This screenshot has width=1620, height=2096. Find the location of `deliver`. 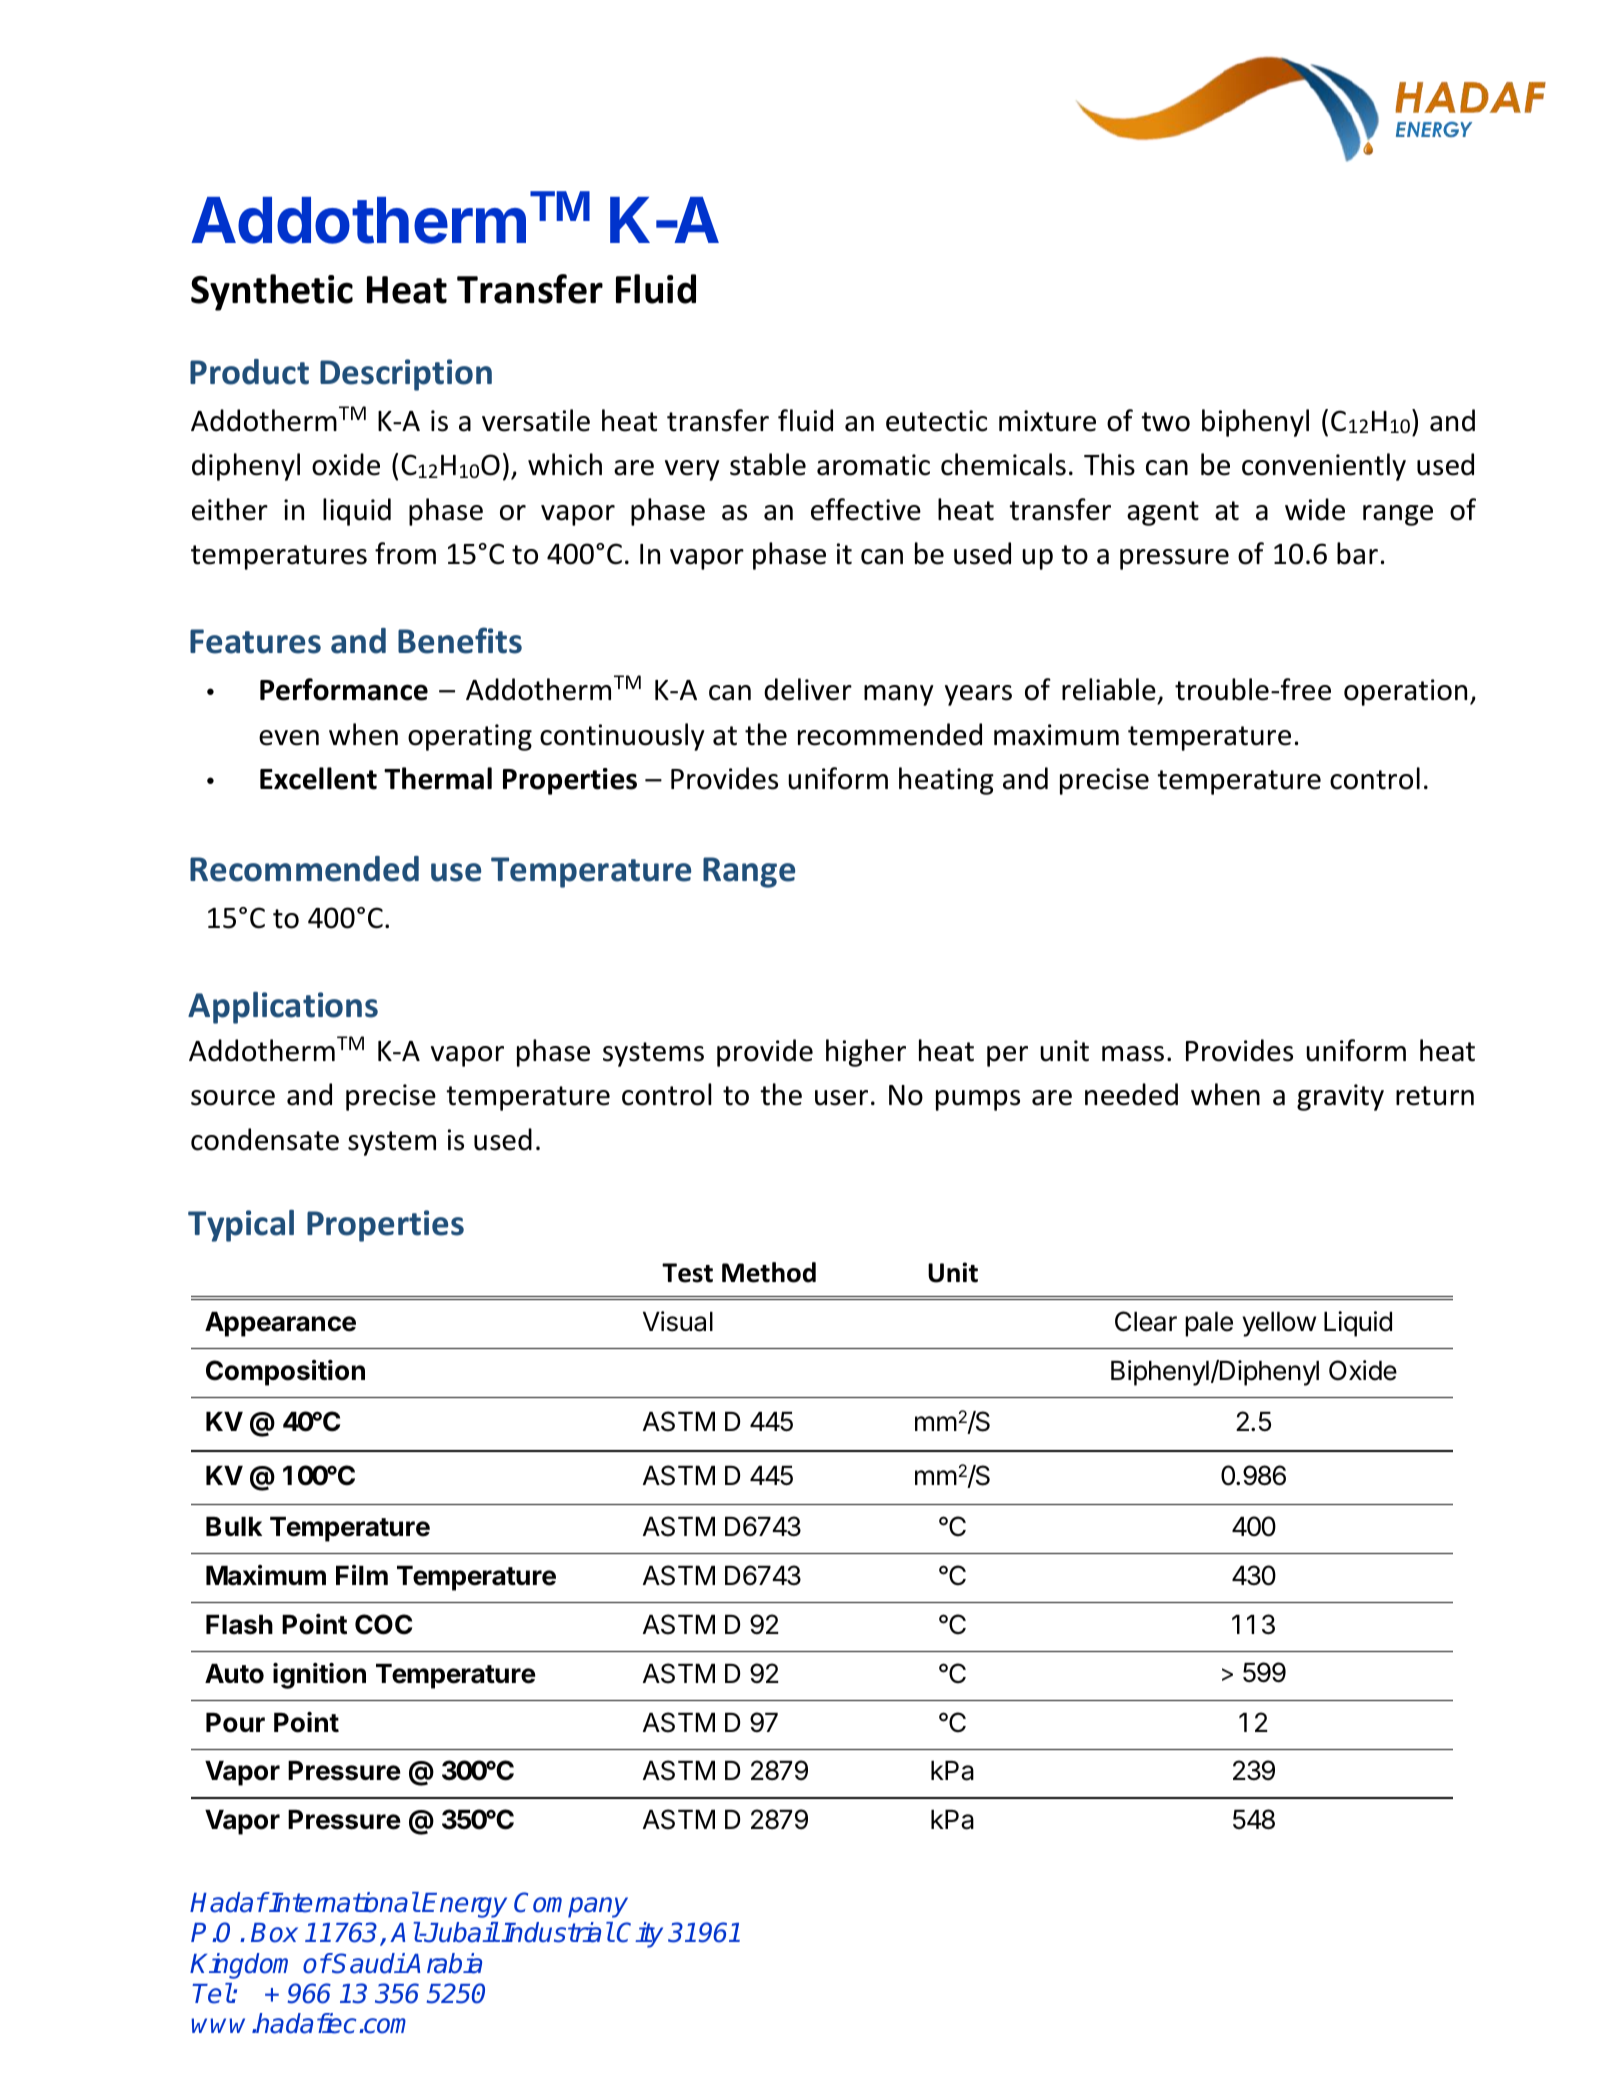

deliver is located at coordinates (808, 689).
